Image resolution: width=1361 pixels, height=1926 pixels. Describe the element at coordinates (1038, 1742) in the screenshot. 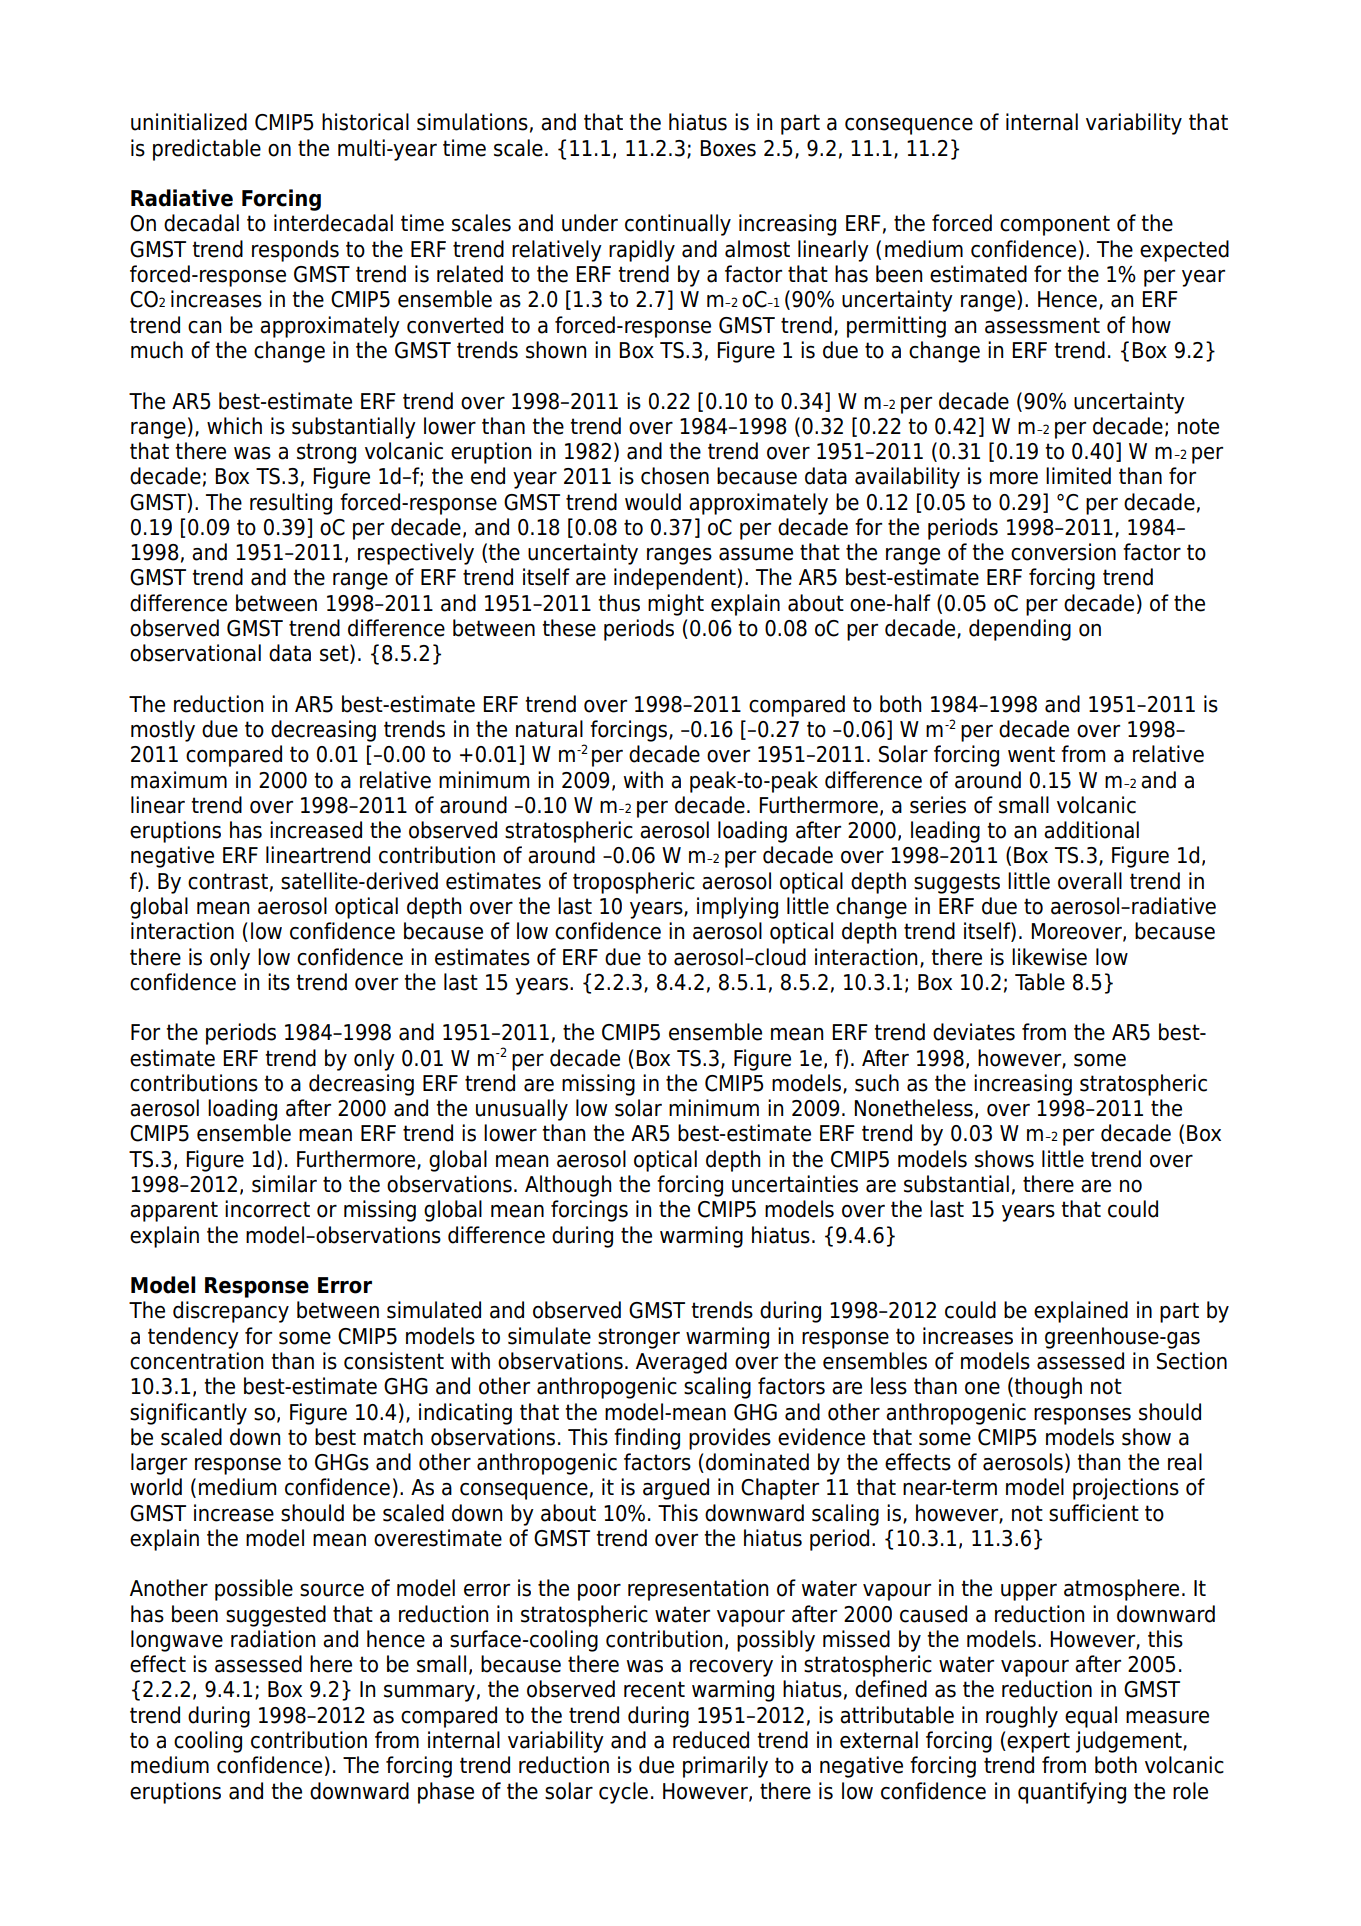

I see `expert` at that location.
